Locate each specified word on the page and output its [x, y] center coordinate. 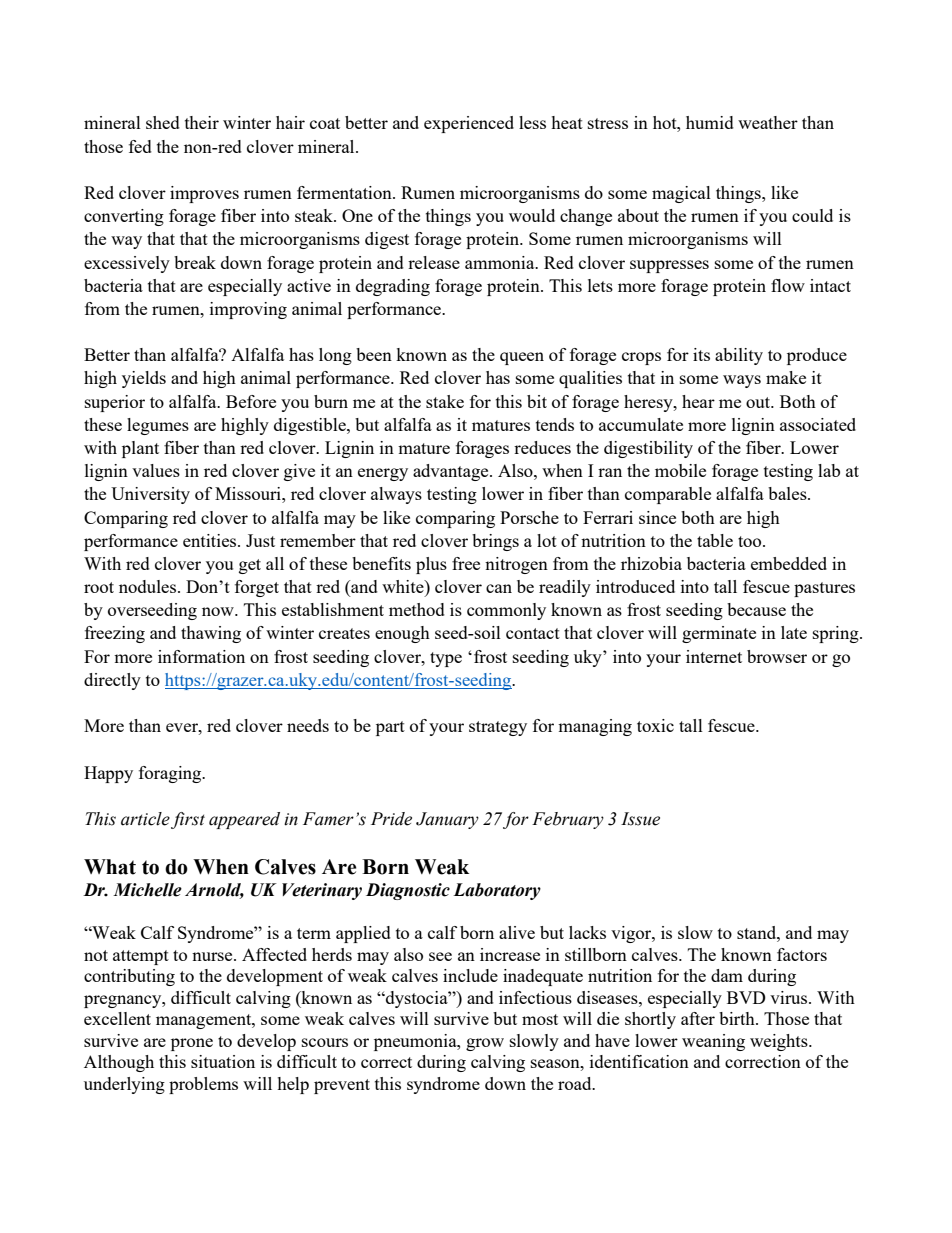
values [156, 470]
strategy [498, 728]
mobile [680, 470]
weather [768, 122]
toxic [655, 725]
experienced [469, 124]
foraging [171, 774]
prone [192, 1044]
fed [140, 146]
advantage [452, 472]
